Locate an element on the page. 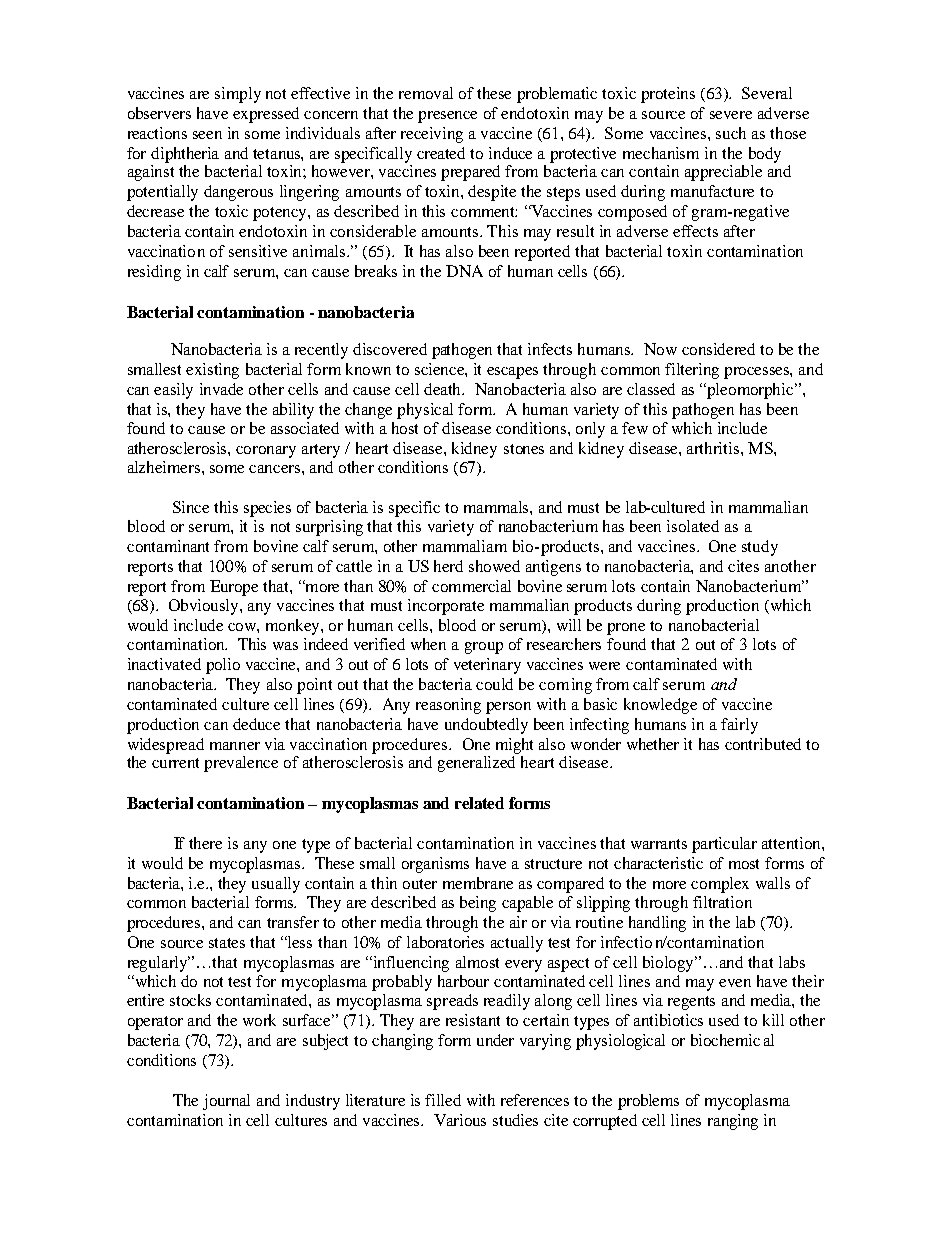 The height and width of the page is (1233, 952). journal is located at coordinates (226, 1102).
